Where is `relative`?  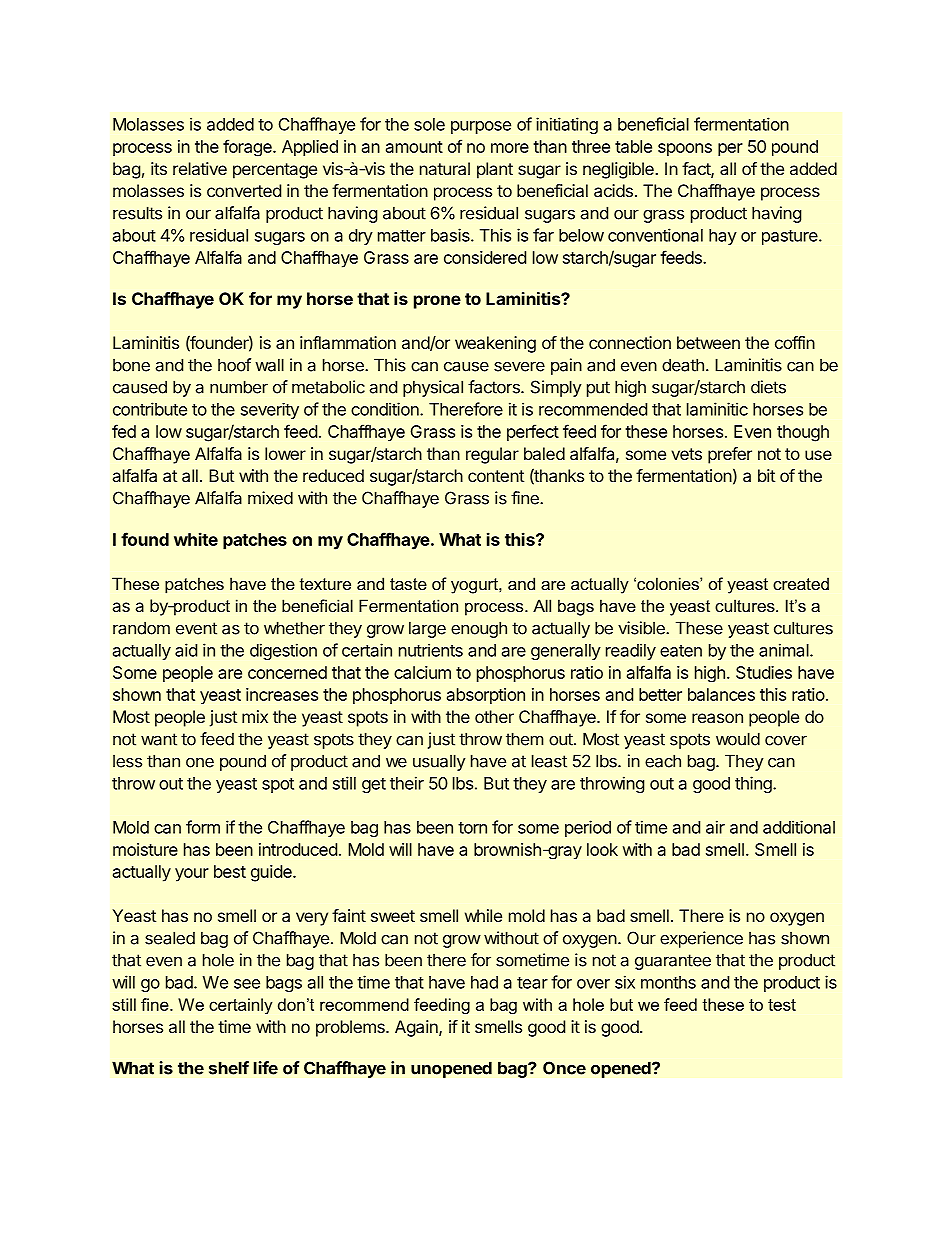
relative is located at coordinates (200, 168).
